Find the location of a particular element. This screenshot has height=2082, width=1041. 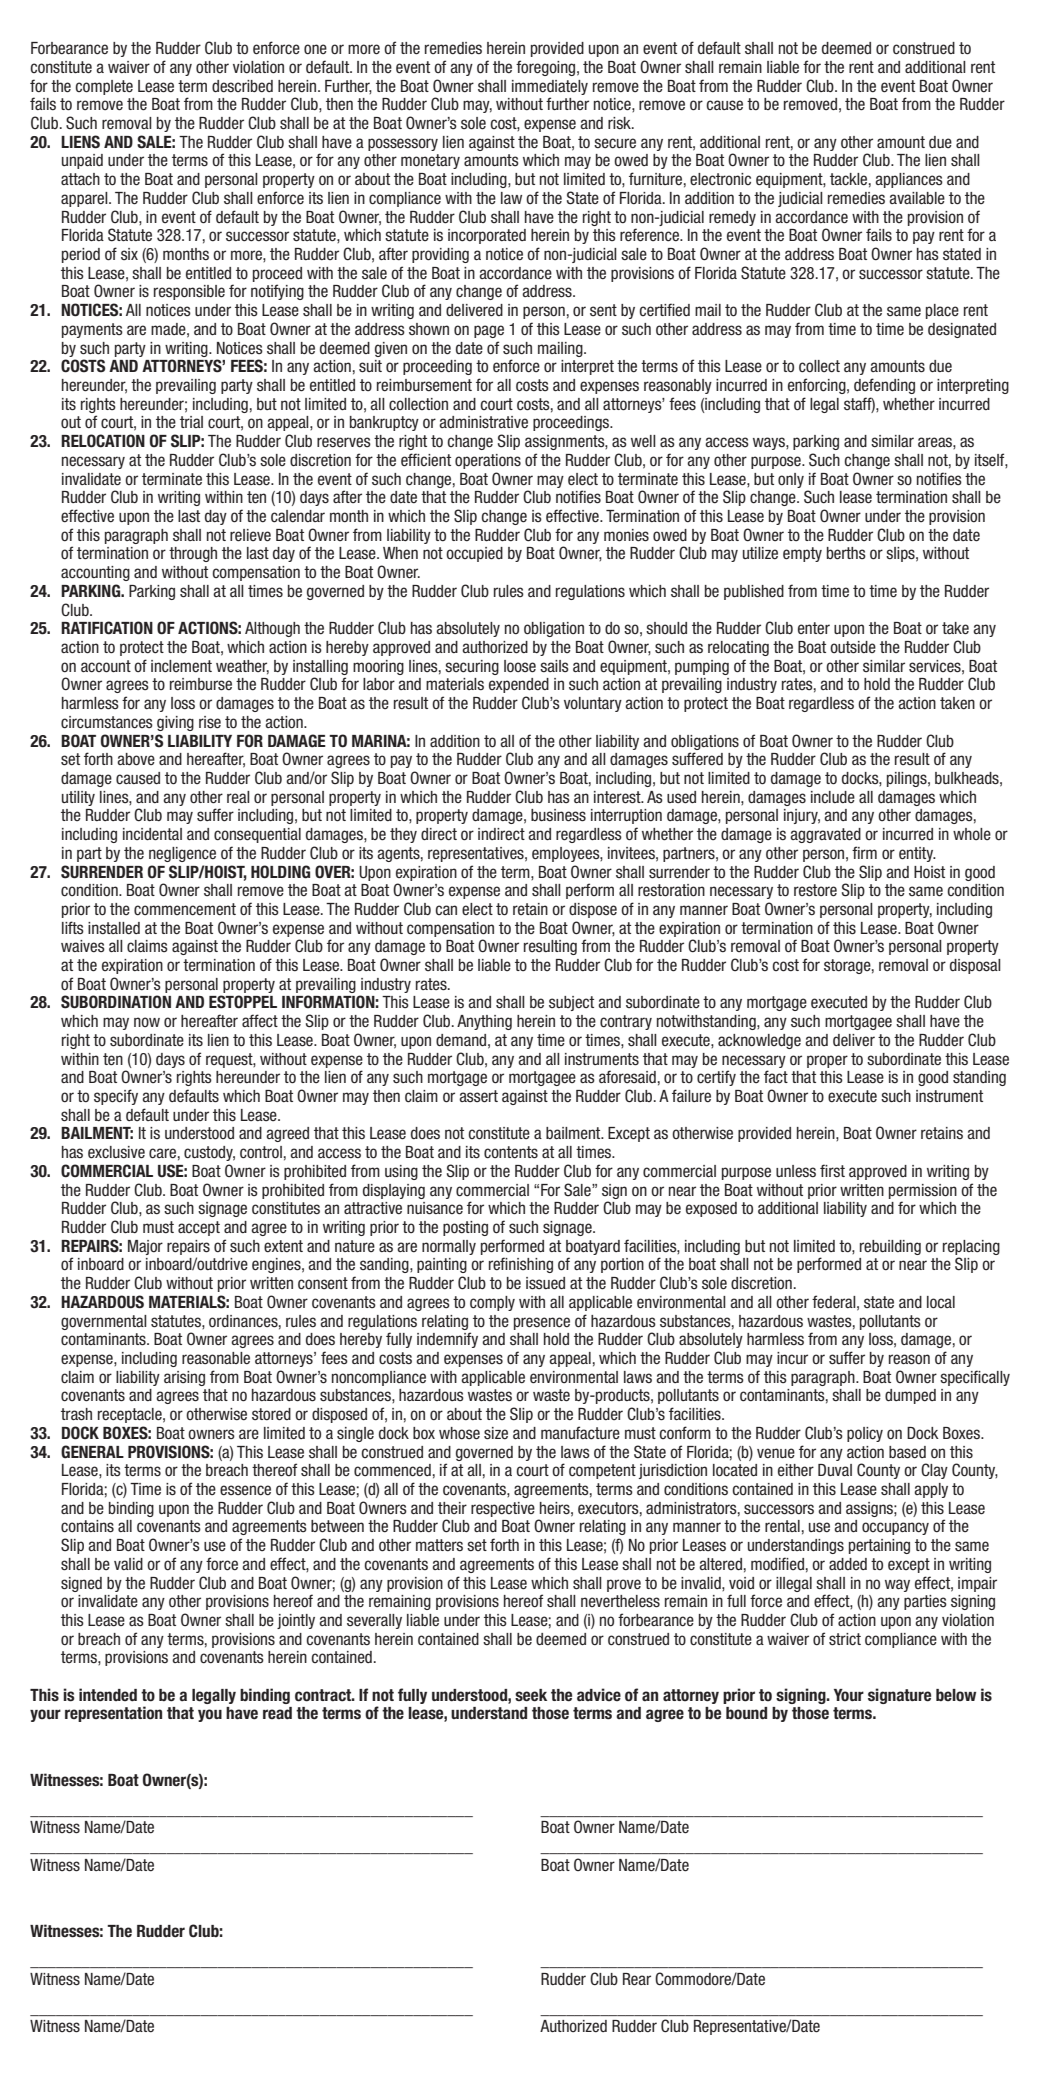

described is located at coordinates (242, 86).
